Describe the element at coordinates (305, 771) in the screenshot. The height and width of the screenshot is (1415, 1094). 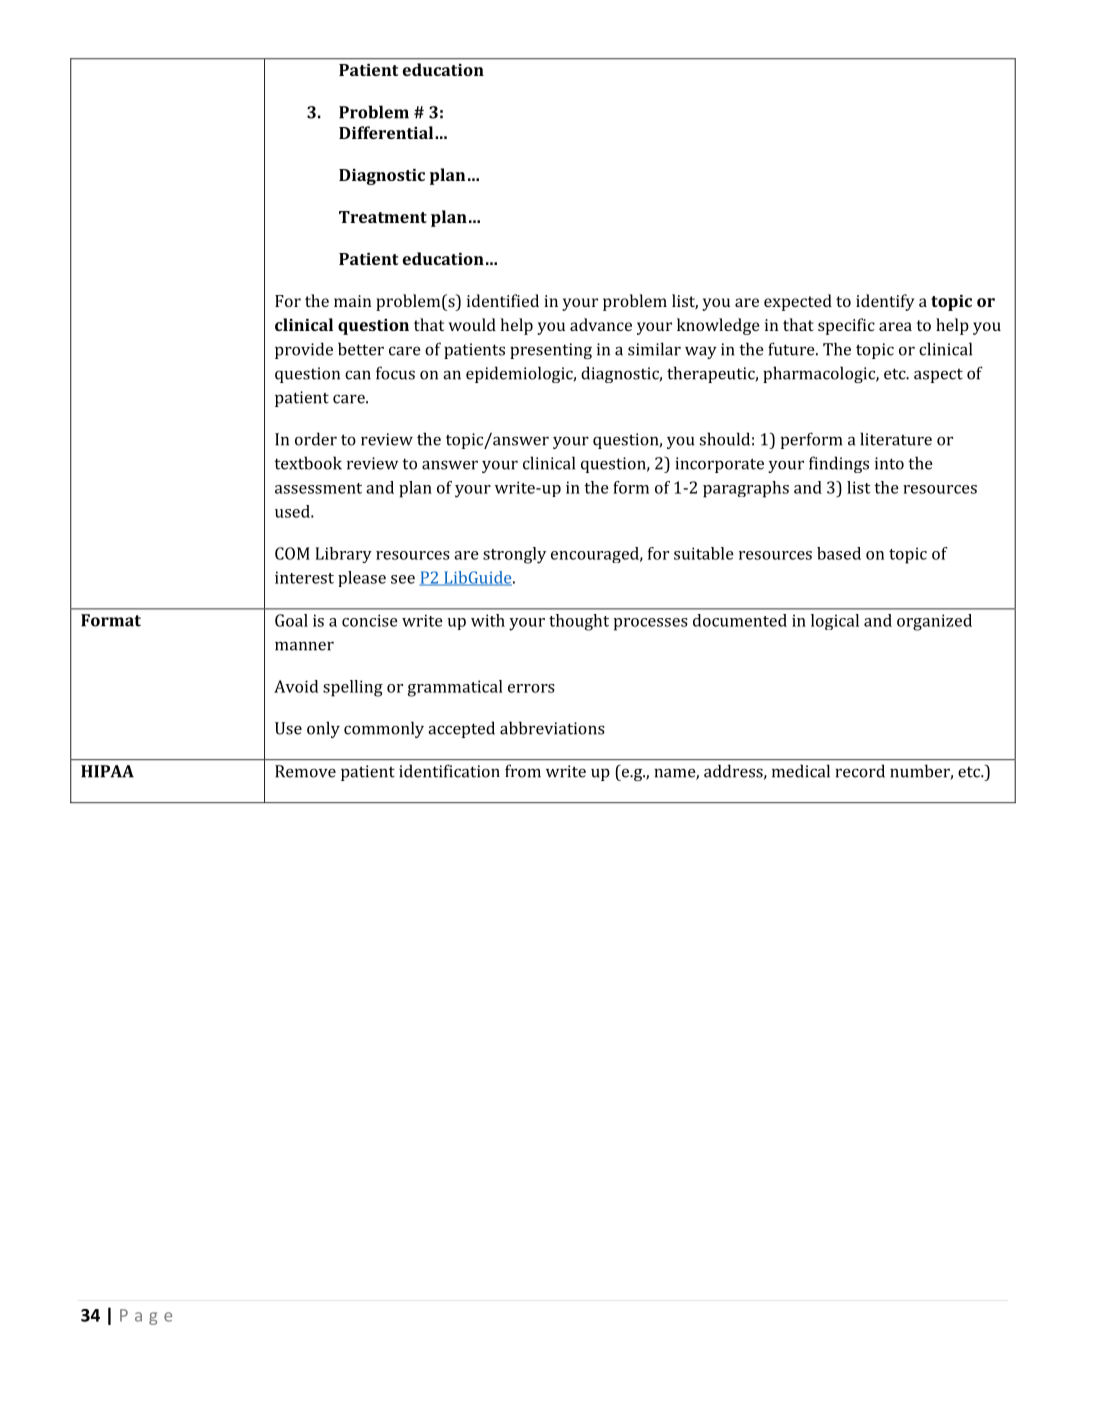
I see `Remove` at that location.
